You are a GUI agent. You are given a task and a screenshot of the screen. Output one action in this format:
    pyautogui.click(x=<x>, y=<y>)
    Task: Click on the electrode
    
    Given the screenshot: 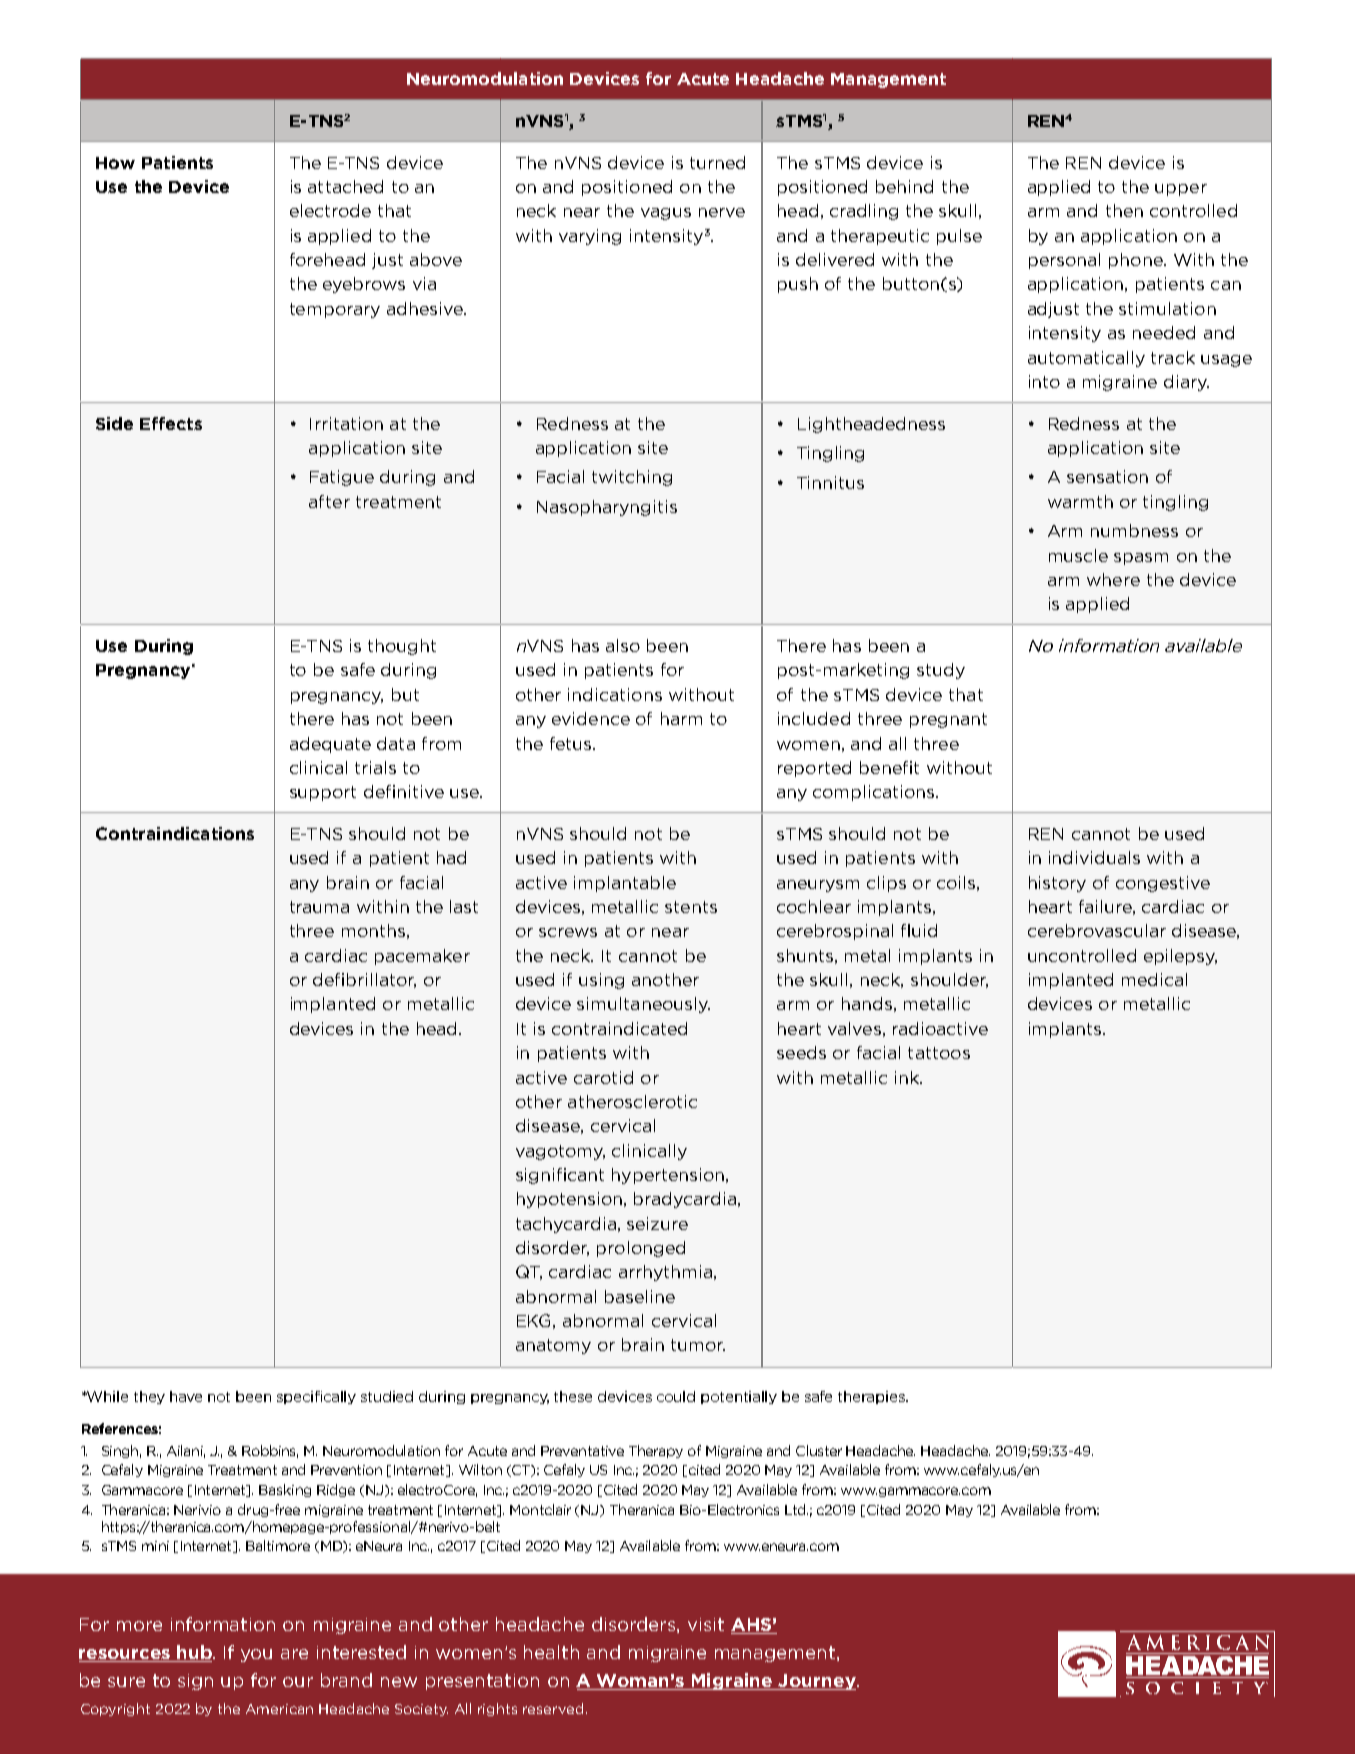 What is the action you would take?
    pyautogui.click(x=330, y=210)
